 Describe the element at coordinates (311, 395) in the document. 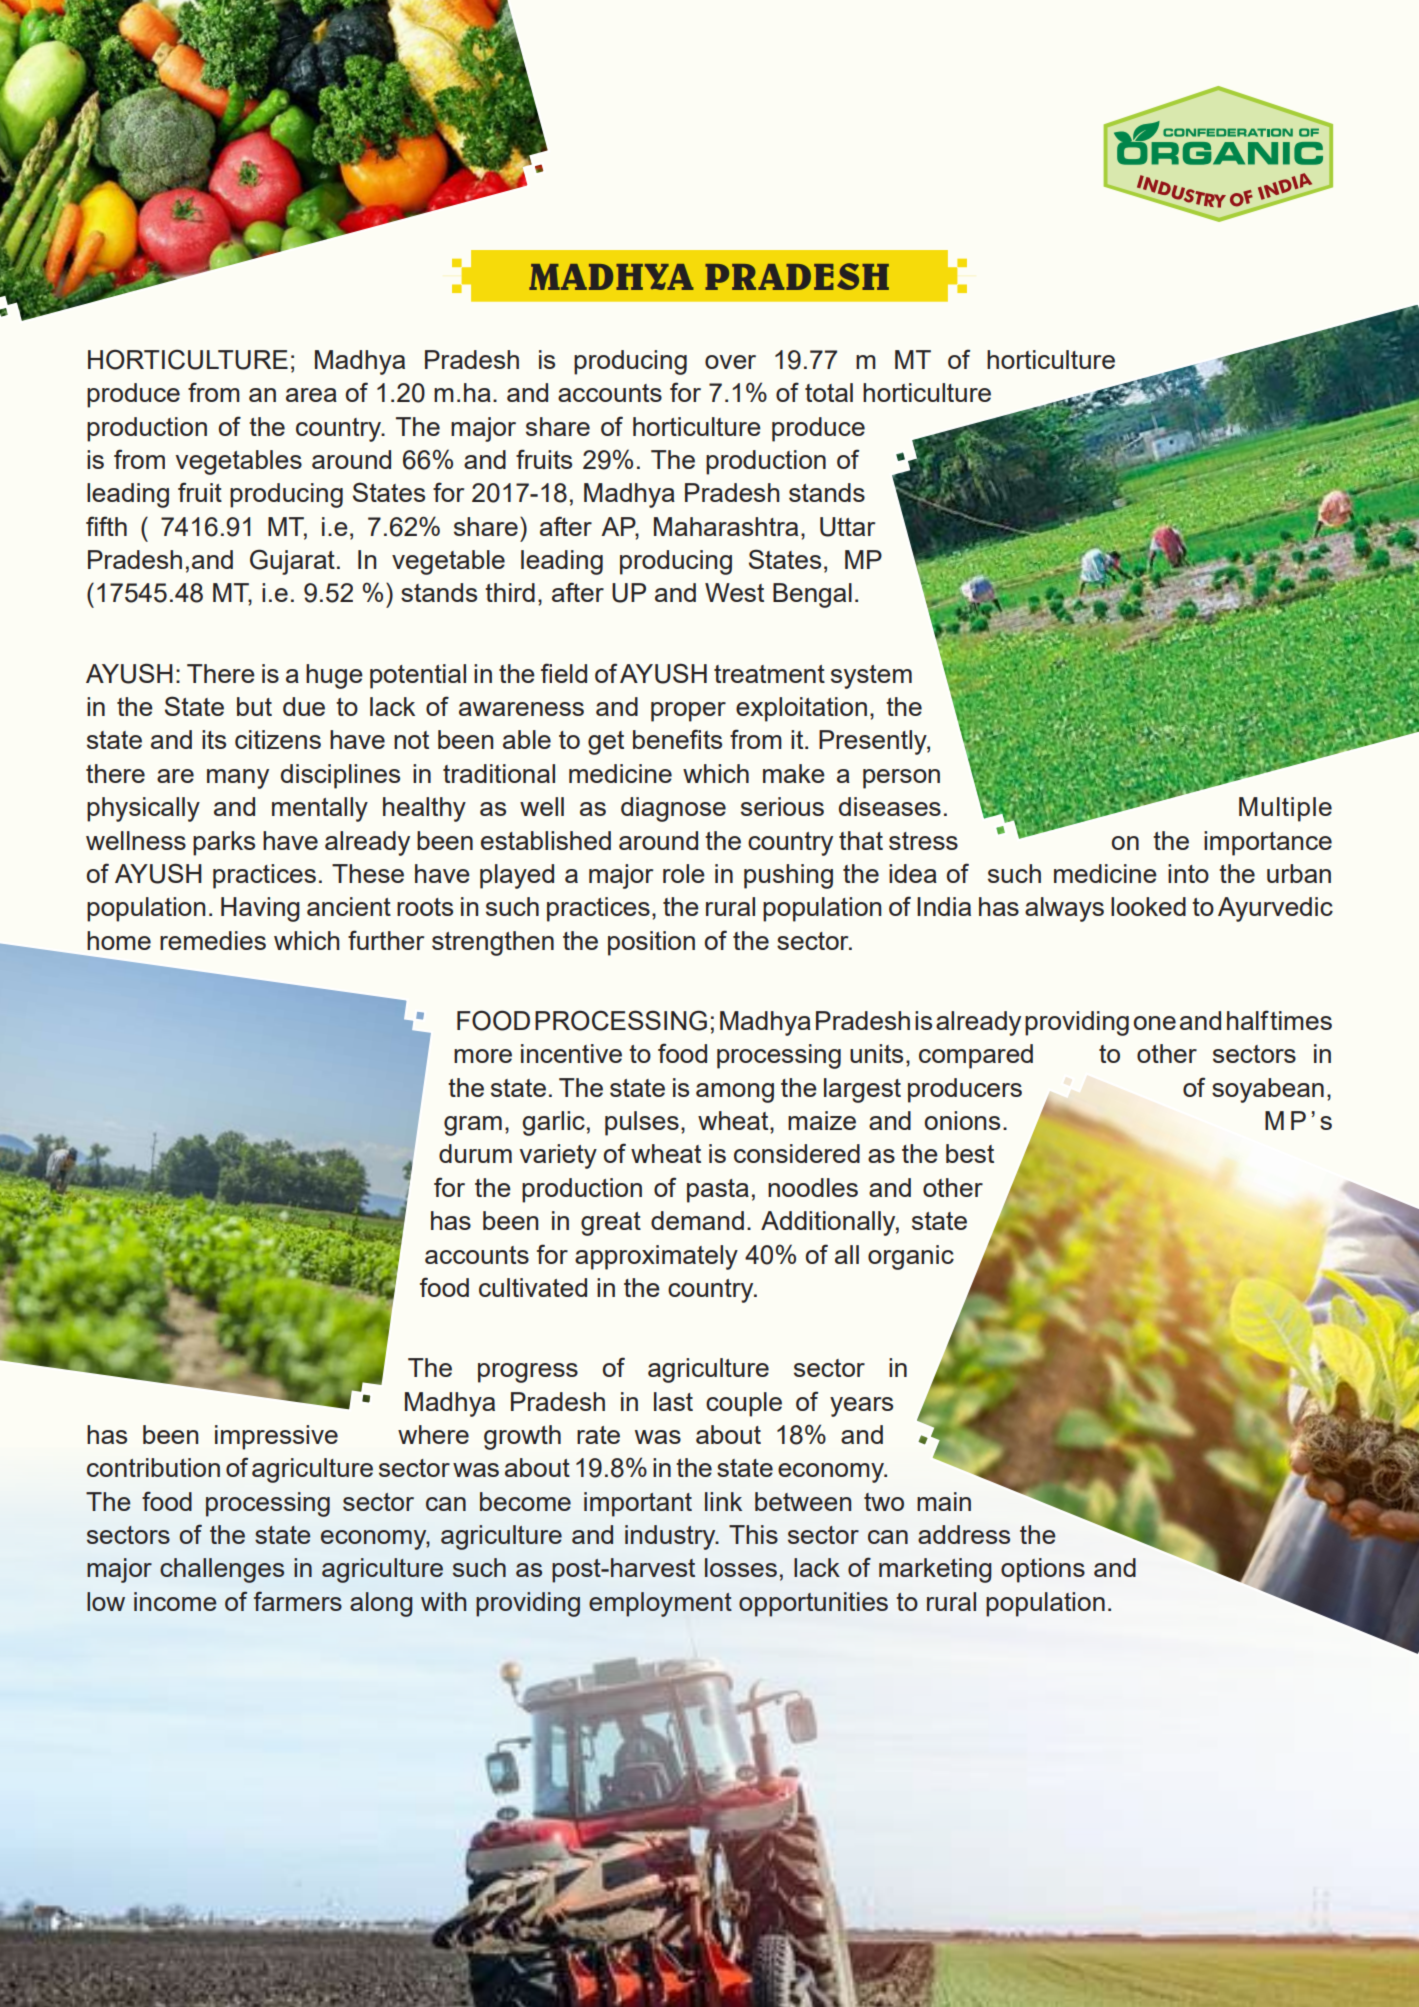

I see `area` at that location.
